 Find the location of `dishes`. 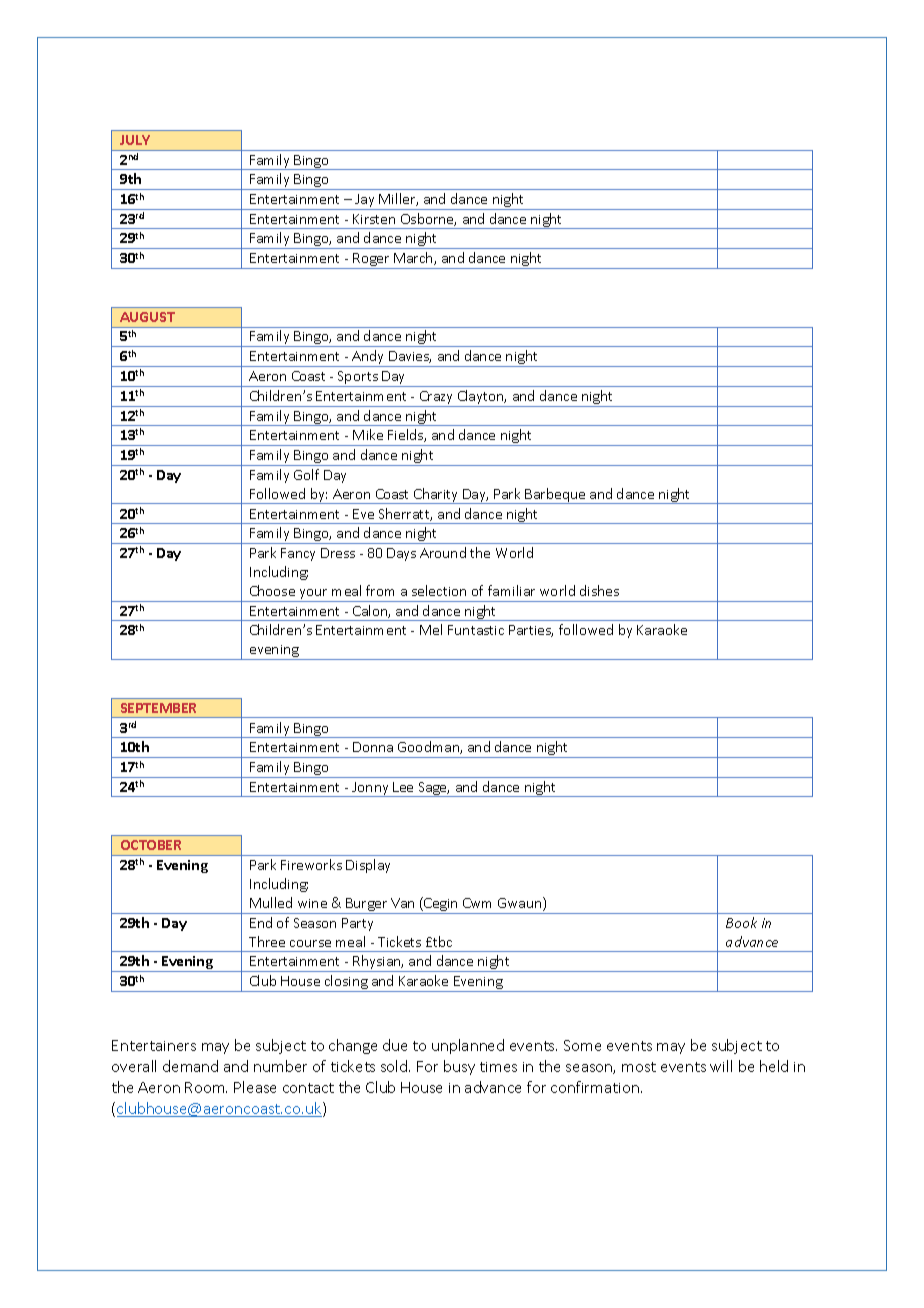

dishes is located at coordinates (599, 590).
